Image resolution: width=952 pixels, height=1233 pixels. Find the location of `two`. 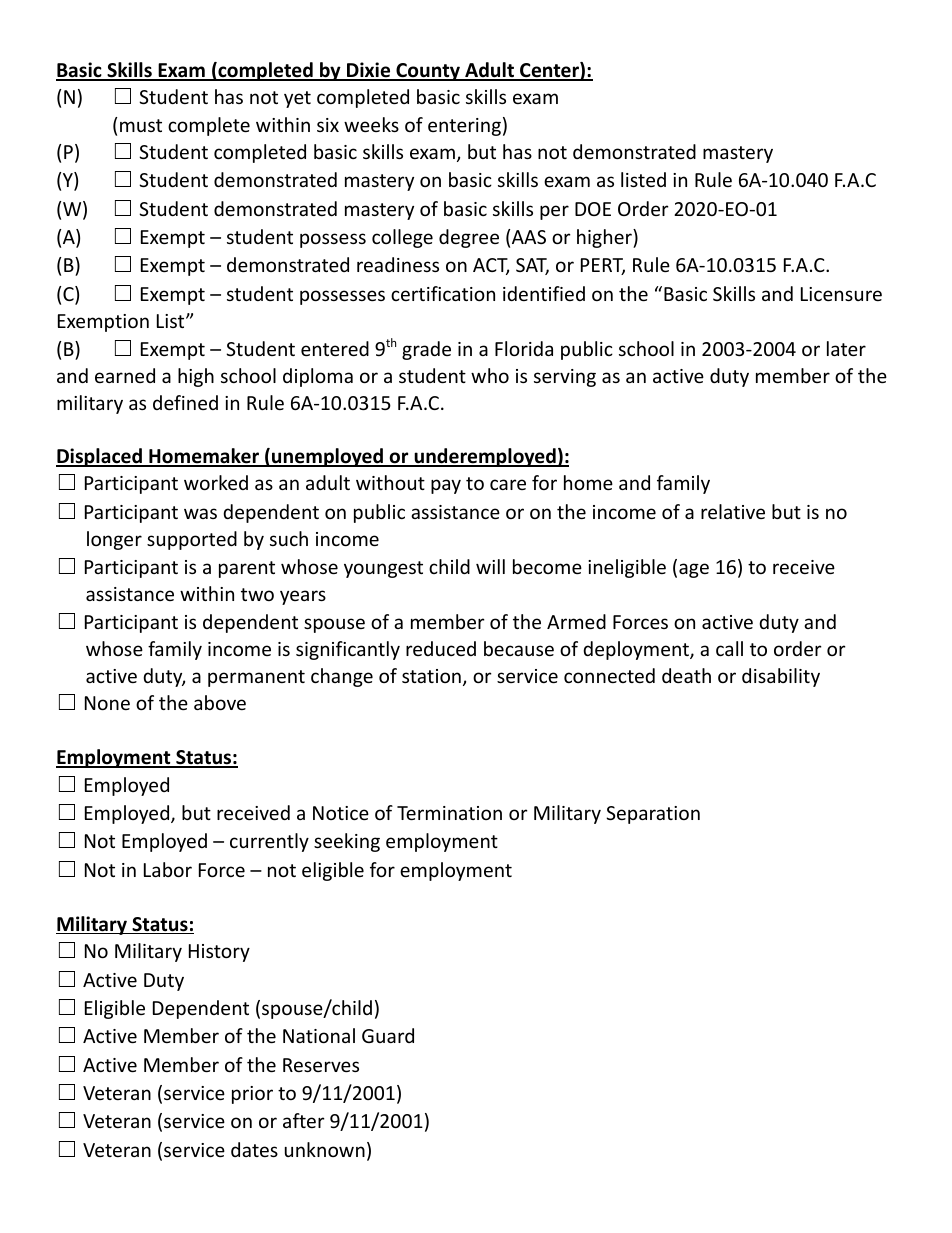

two is located at coordinates (257, 594).
